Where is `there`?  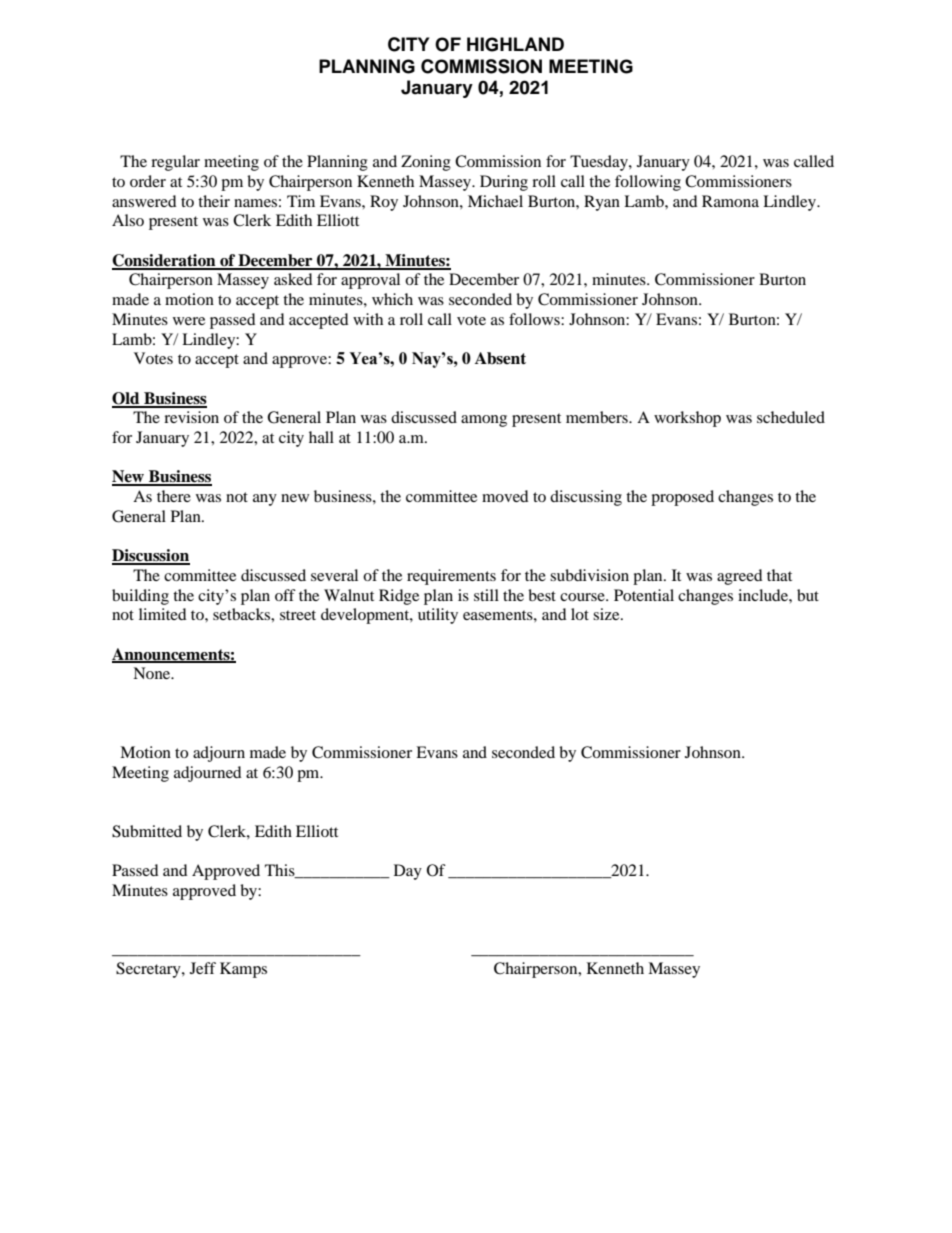 there is located at coordinates (174, 496).
